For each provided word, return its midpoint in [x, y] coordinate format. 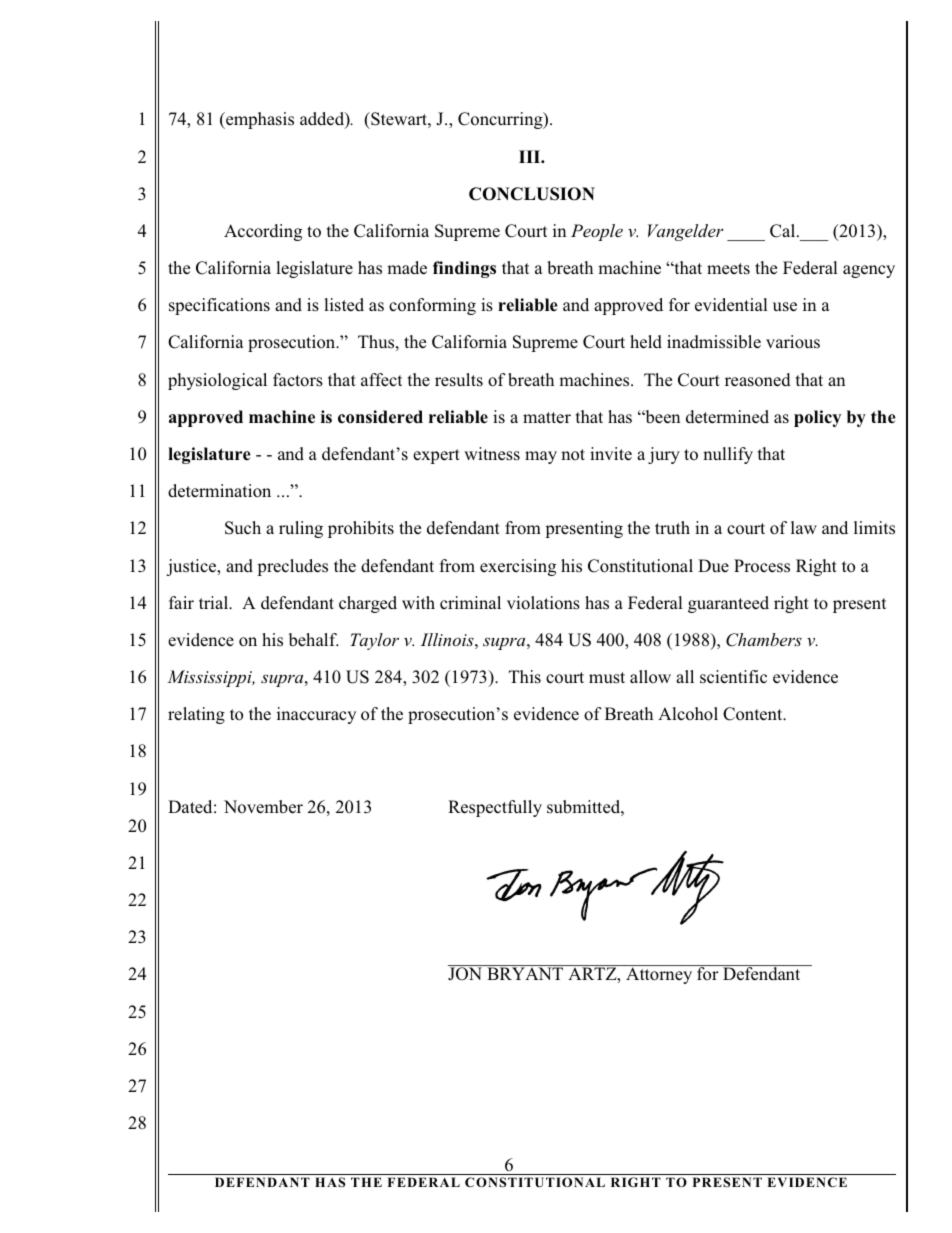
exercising [518, 567]
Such [243, 528]
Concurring [501, 120]
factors [298, 380]
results [459, 380]
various [793, 342]
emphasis [259, 120]
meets [728, 269]
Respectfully [495, 808]
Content [754, 714]
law [804, 527]
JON [465, 974]
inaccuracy [316, 715]
